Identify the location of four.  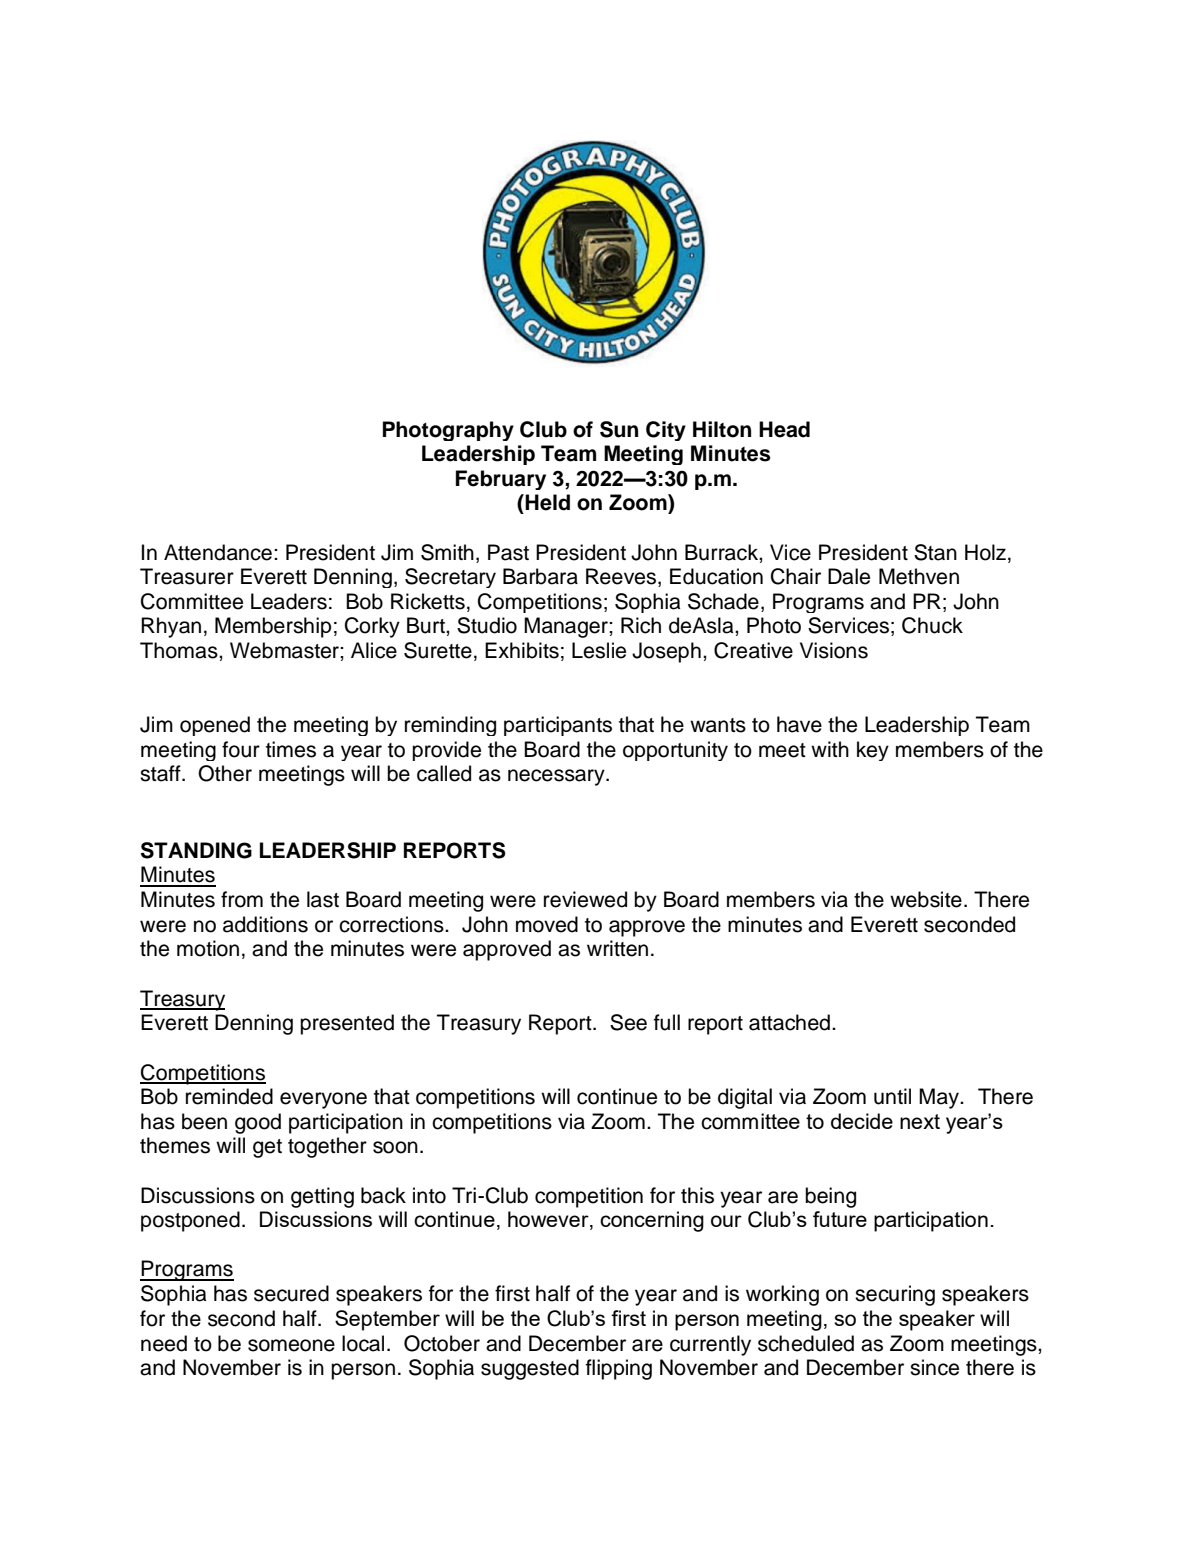
(241, 749).
